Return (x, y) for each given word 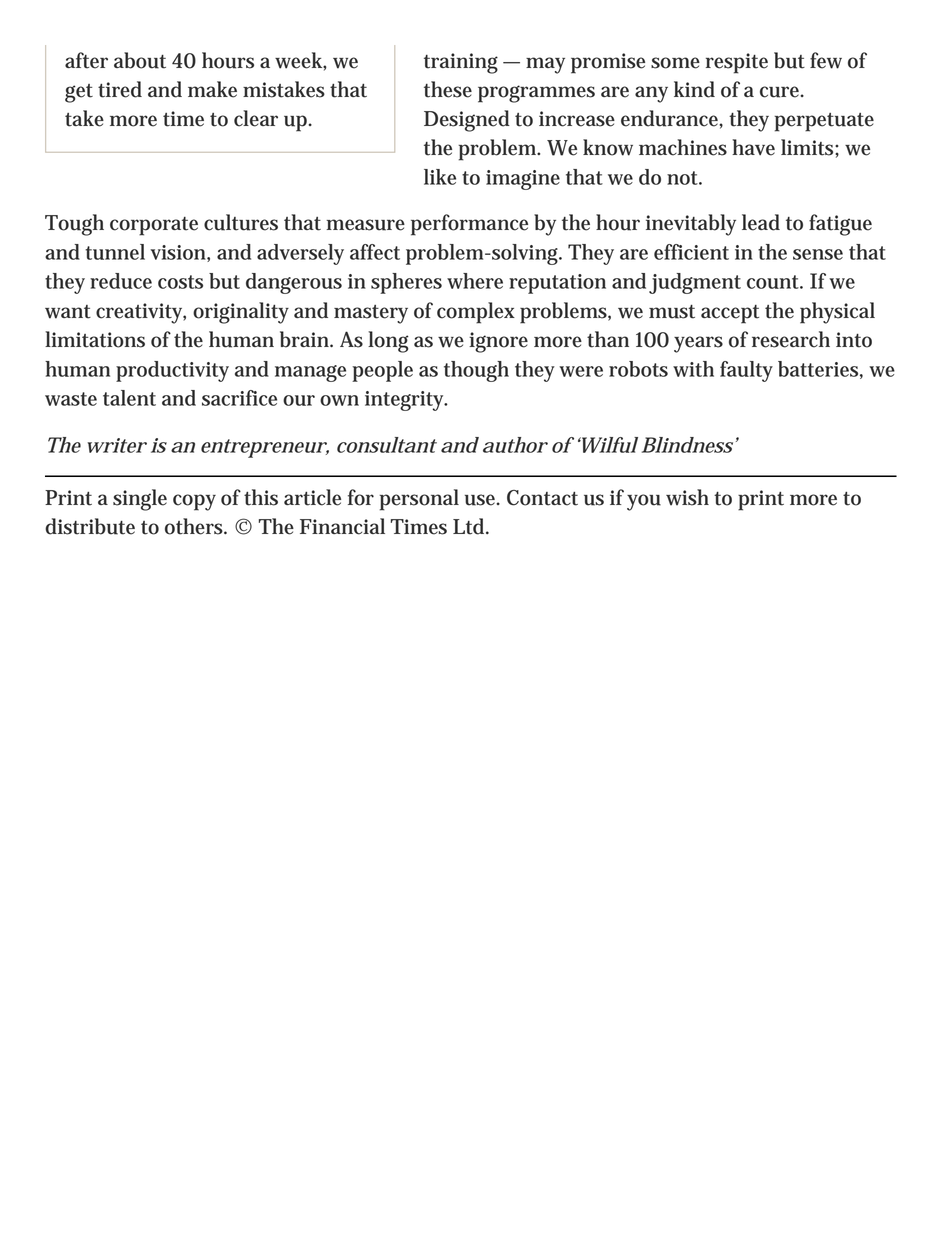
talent (129, 398)
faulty (746, 371)
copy (194, 502)
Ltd (470, 526)
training (461, 63)
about (140, 60)
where (475, 281)
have (753, 147)
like (440, 177)
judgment (695, 283)
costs (180, 282)
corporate (154, 226)
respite (737, 63)
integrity (406, 401)
